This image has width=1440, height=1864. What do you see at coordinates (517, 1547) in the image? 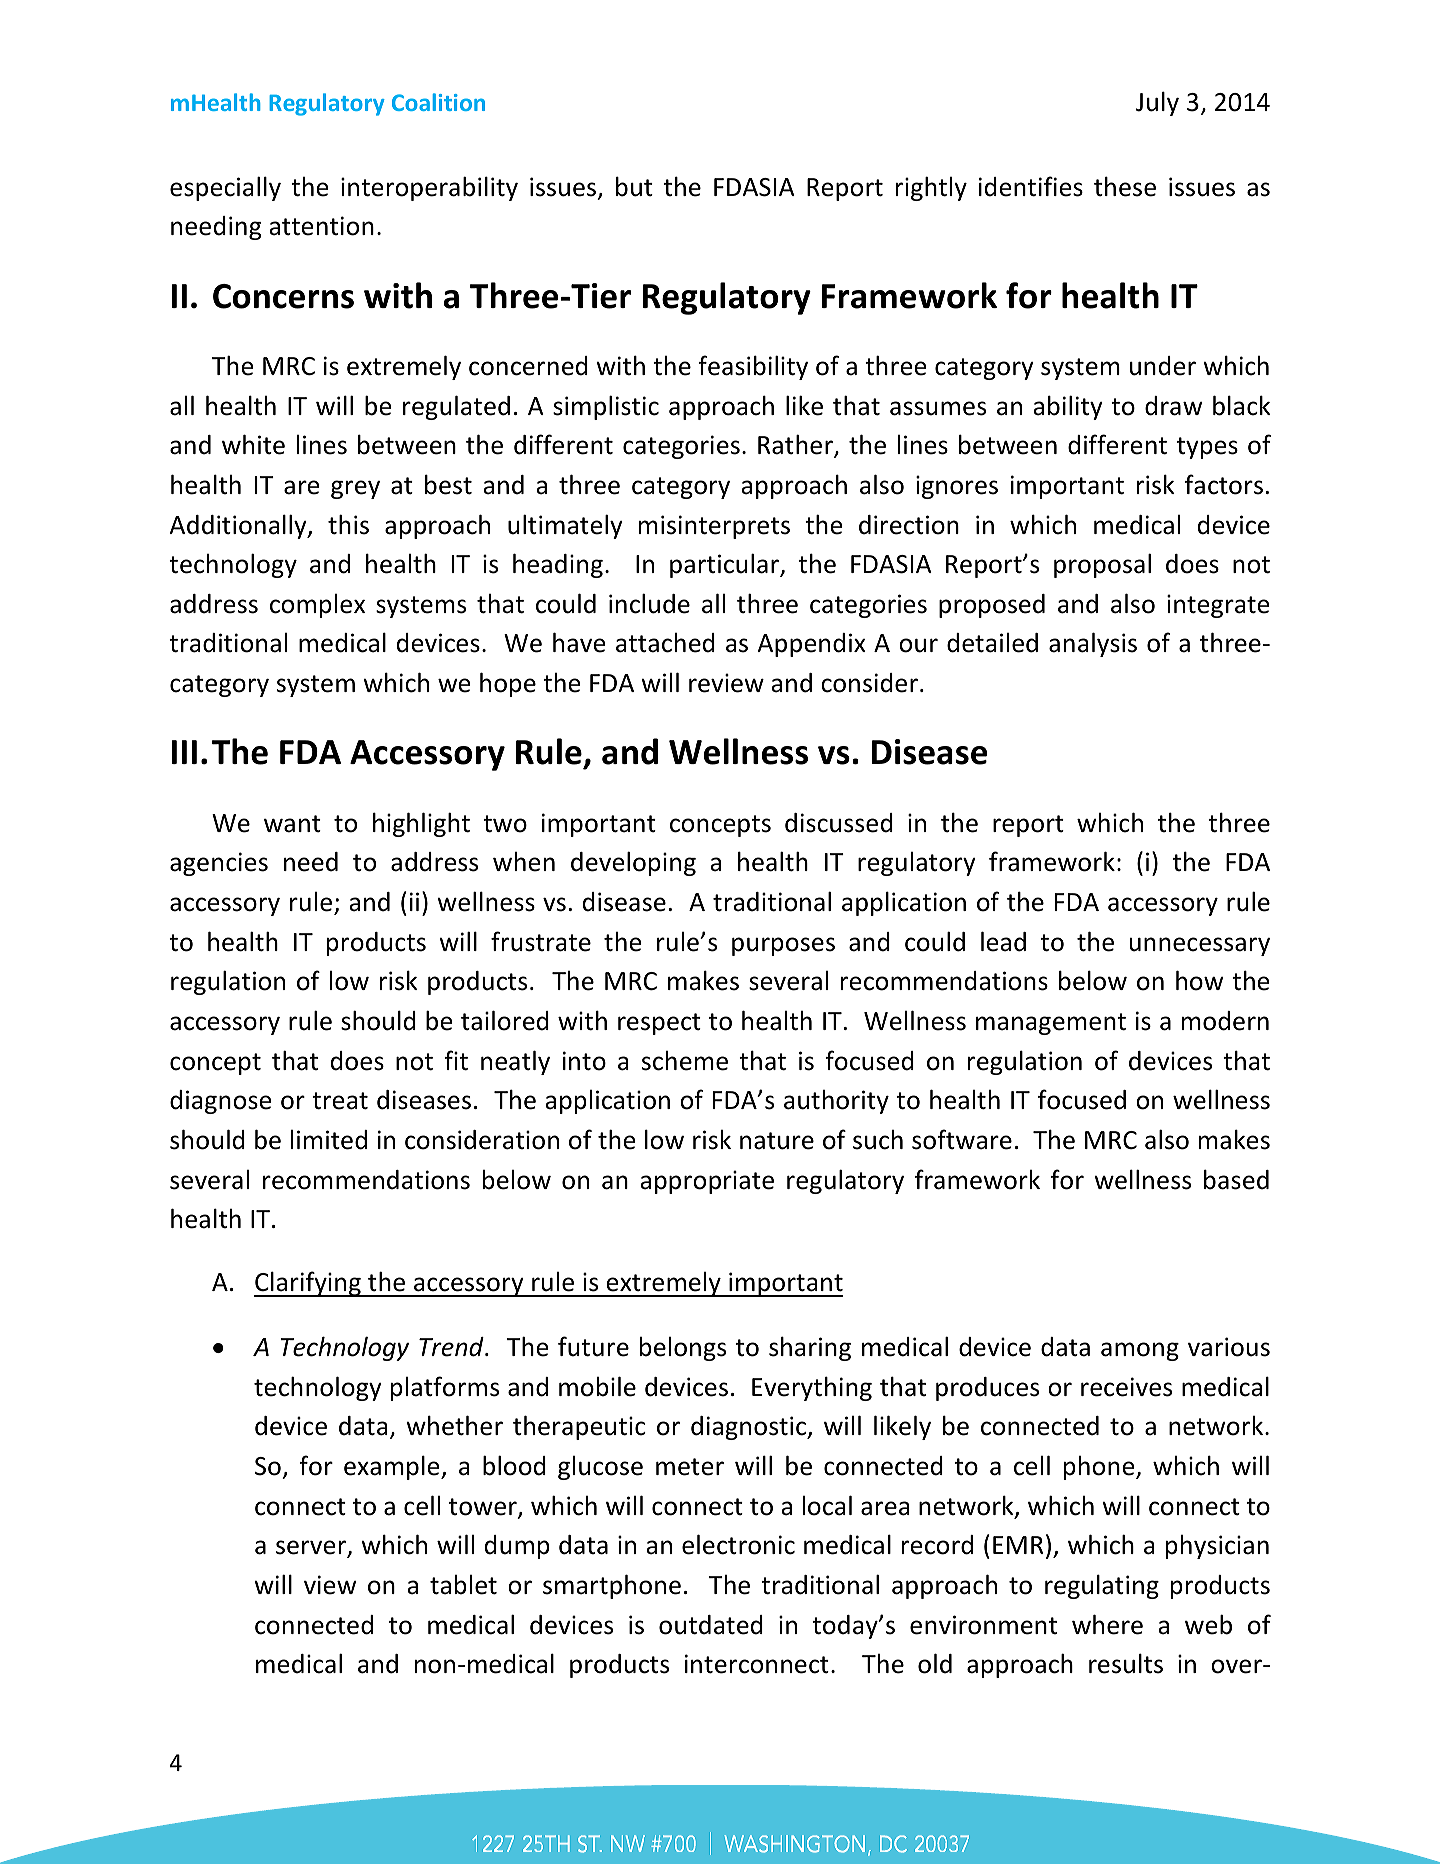
I see `dump` at bounding box center [517, 1547].
